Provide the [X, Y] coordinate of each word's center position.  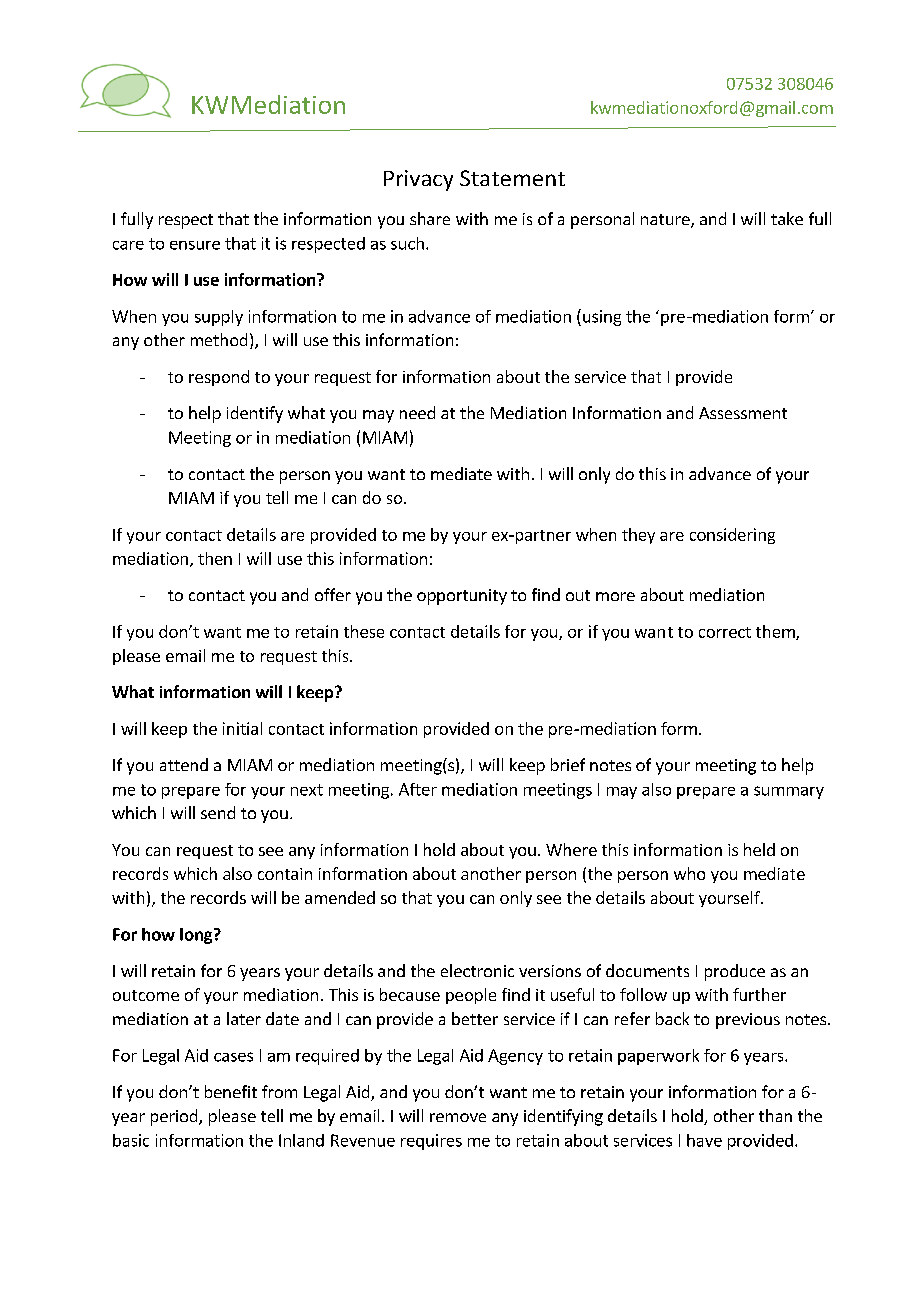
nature [666, 221]
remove [458, 1117]
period [175, 1117]
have [704, 1140]
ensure [195, 245]
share [430, 218]
